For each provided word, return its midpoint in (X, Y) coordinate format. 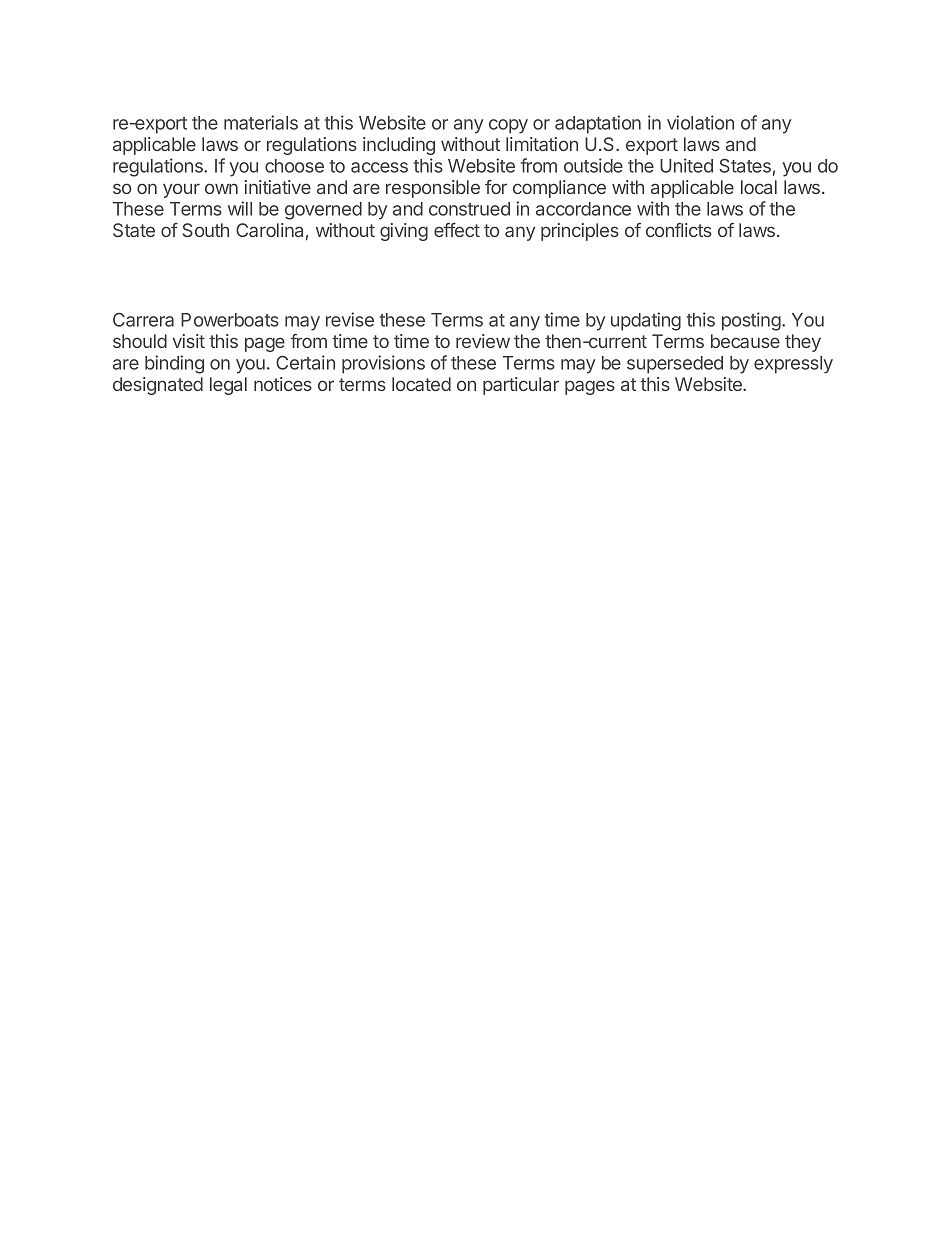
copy (508, 126)
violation (700, 122)
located (421, 384)
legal (228, 386)
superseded (675, 365)
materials (261, 122)
